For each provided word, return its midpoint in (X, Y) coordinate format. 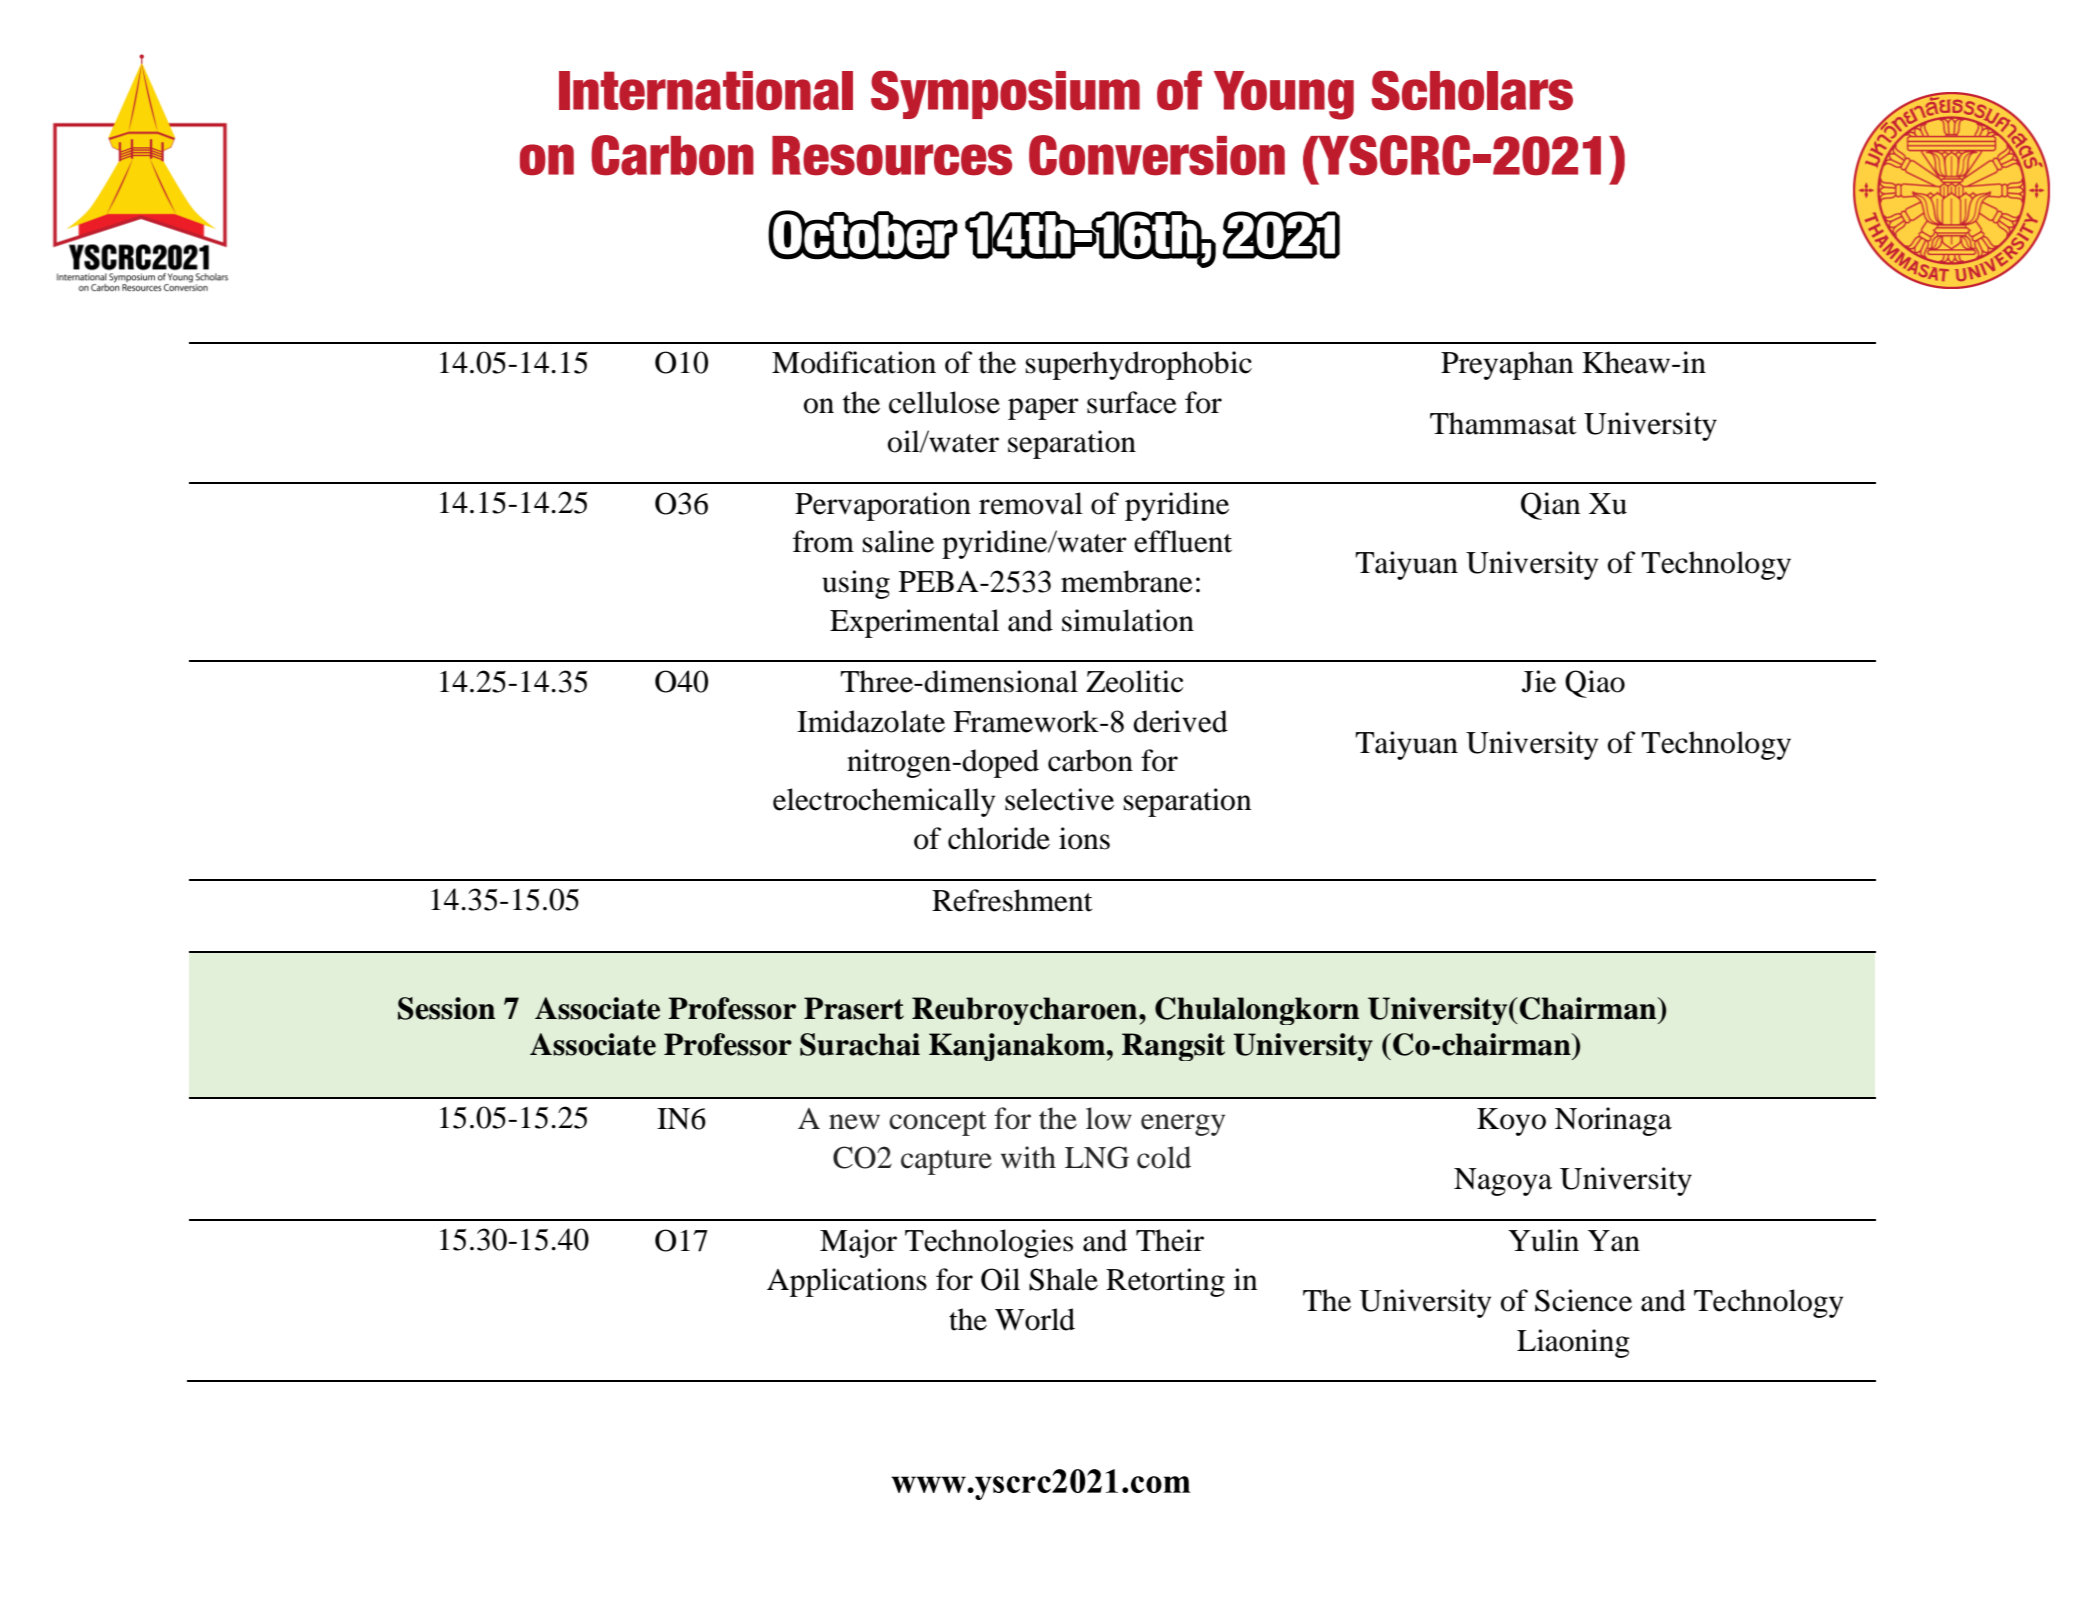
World (1035, 1319)
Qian (1551, 506)
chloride (999, 838)
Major (858, 1243)
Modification (854, 362)
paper (1043, 409)
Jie (1539, 681)
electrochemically (884, 802)
